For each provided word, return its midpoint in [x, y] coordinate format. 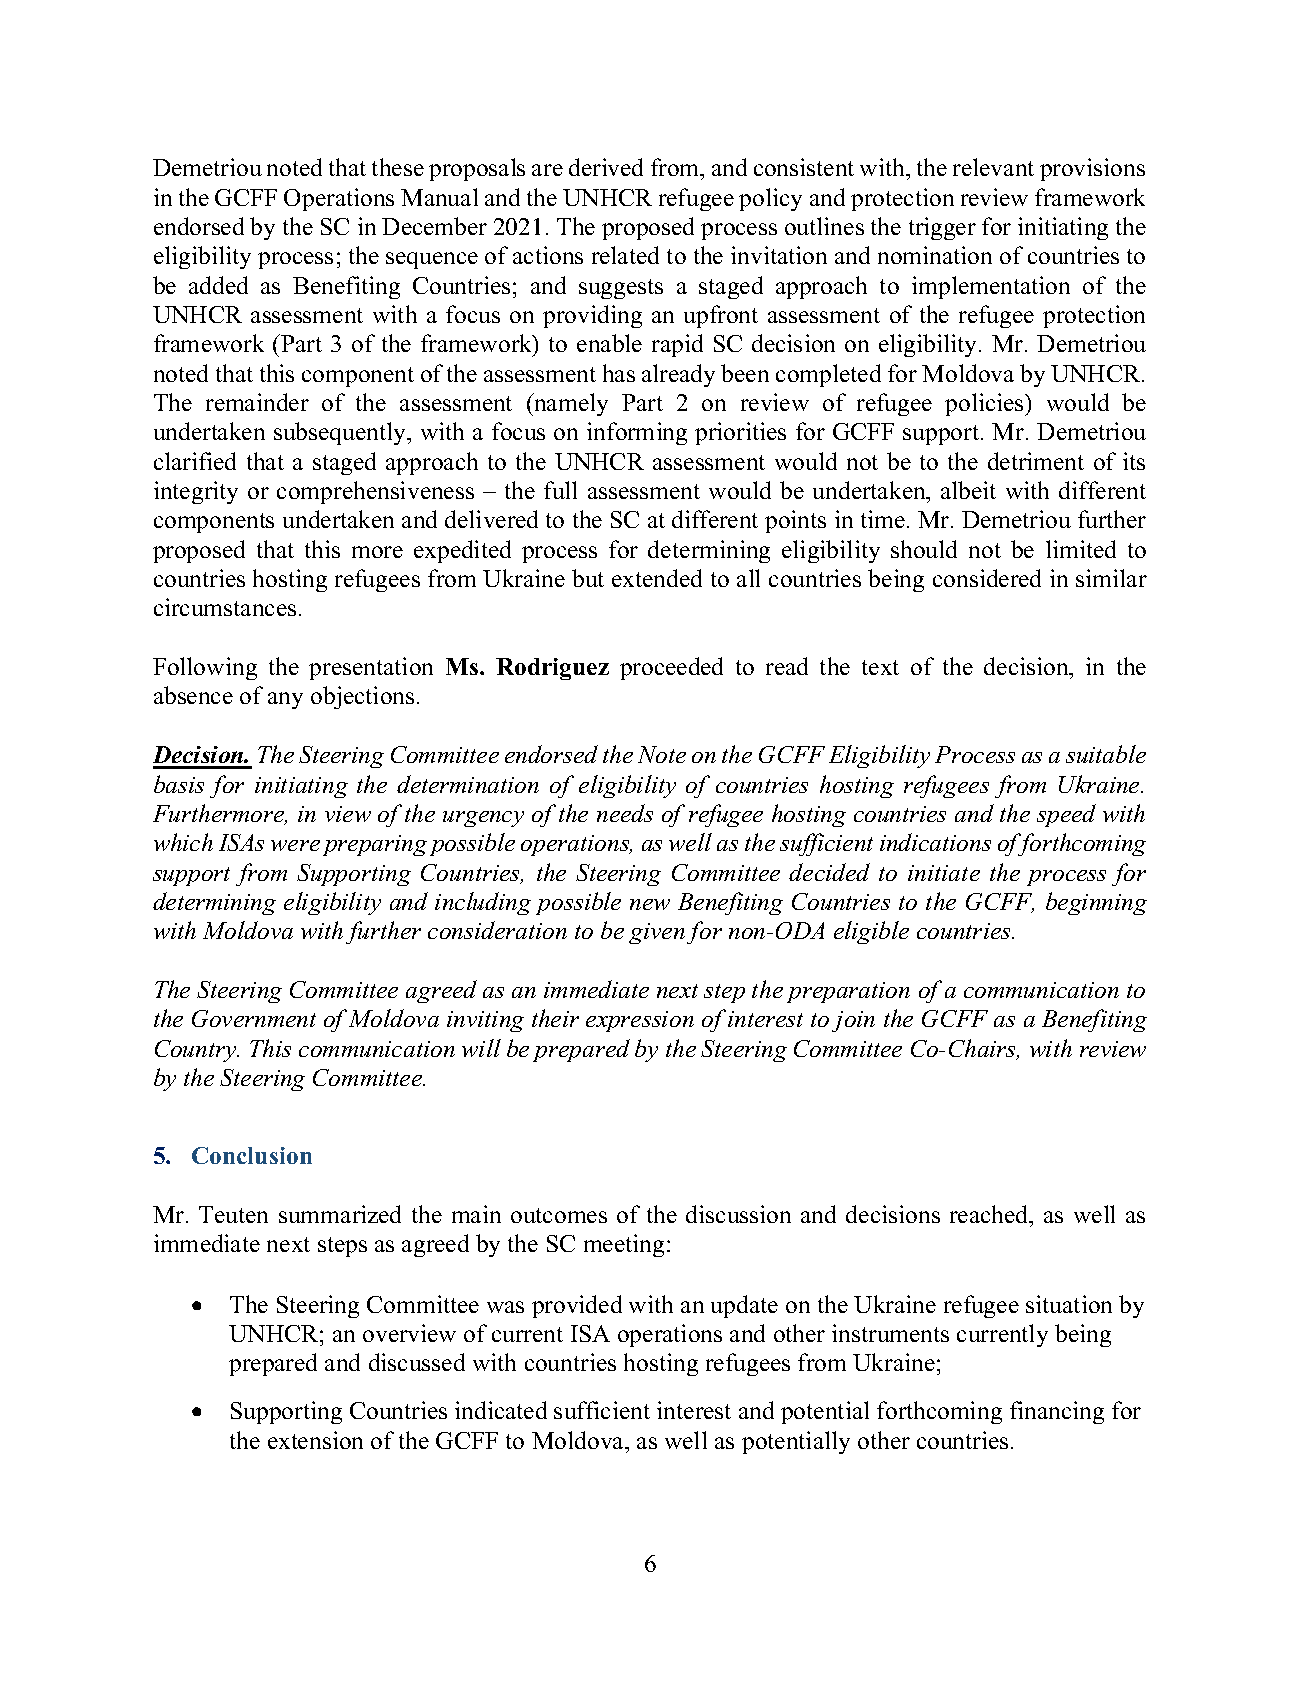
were [295, 845]
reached [990, 1214]
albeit [968, 490]
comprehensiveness [375, 492]
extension [315, 1440]
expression [640, 1021]
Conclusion [252, 1155]
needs [625, 813]
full [560, 490]
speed [1066, 815]
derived [606, 167]
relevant [993, 167]
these [398, 167]
